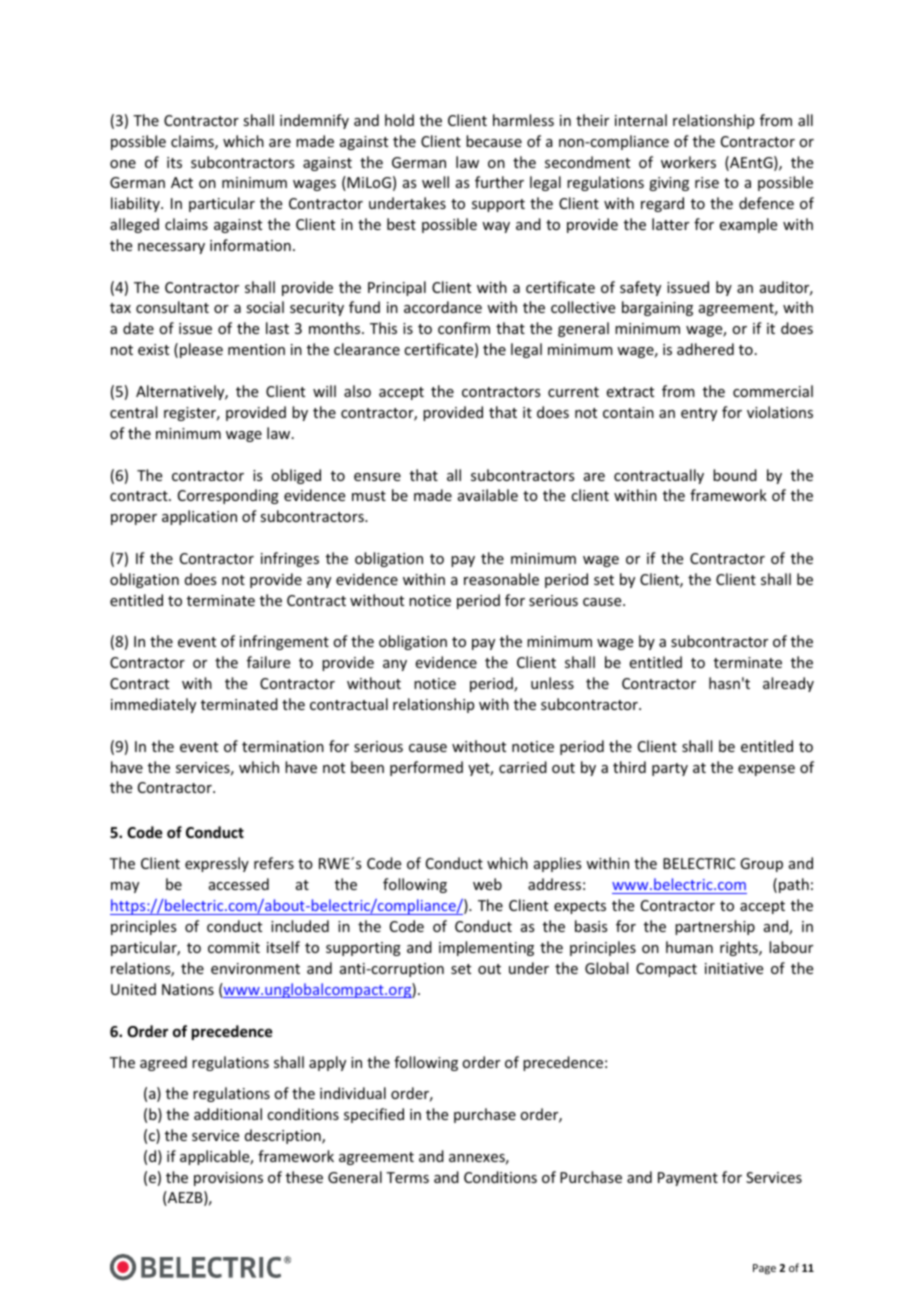 This screenshot has height=1308, width=924. Describe the element at coordinates (699, 414) in the screenshot. I see `entry` at that location.
